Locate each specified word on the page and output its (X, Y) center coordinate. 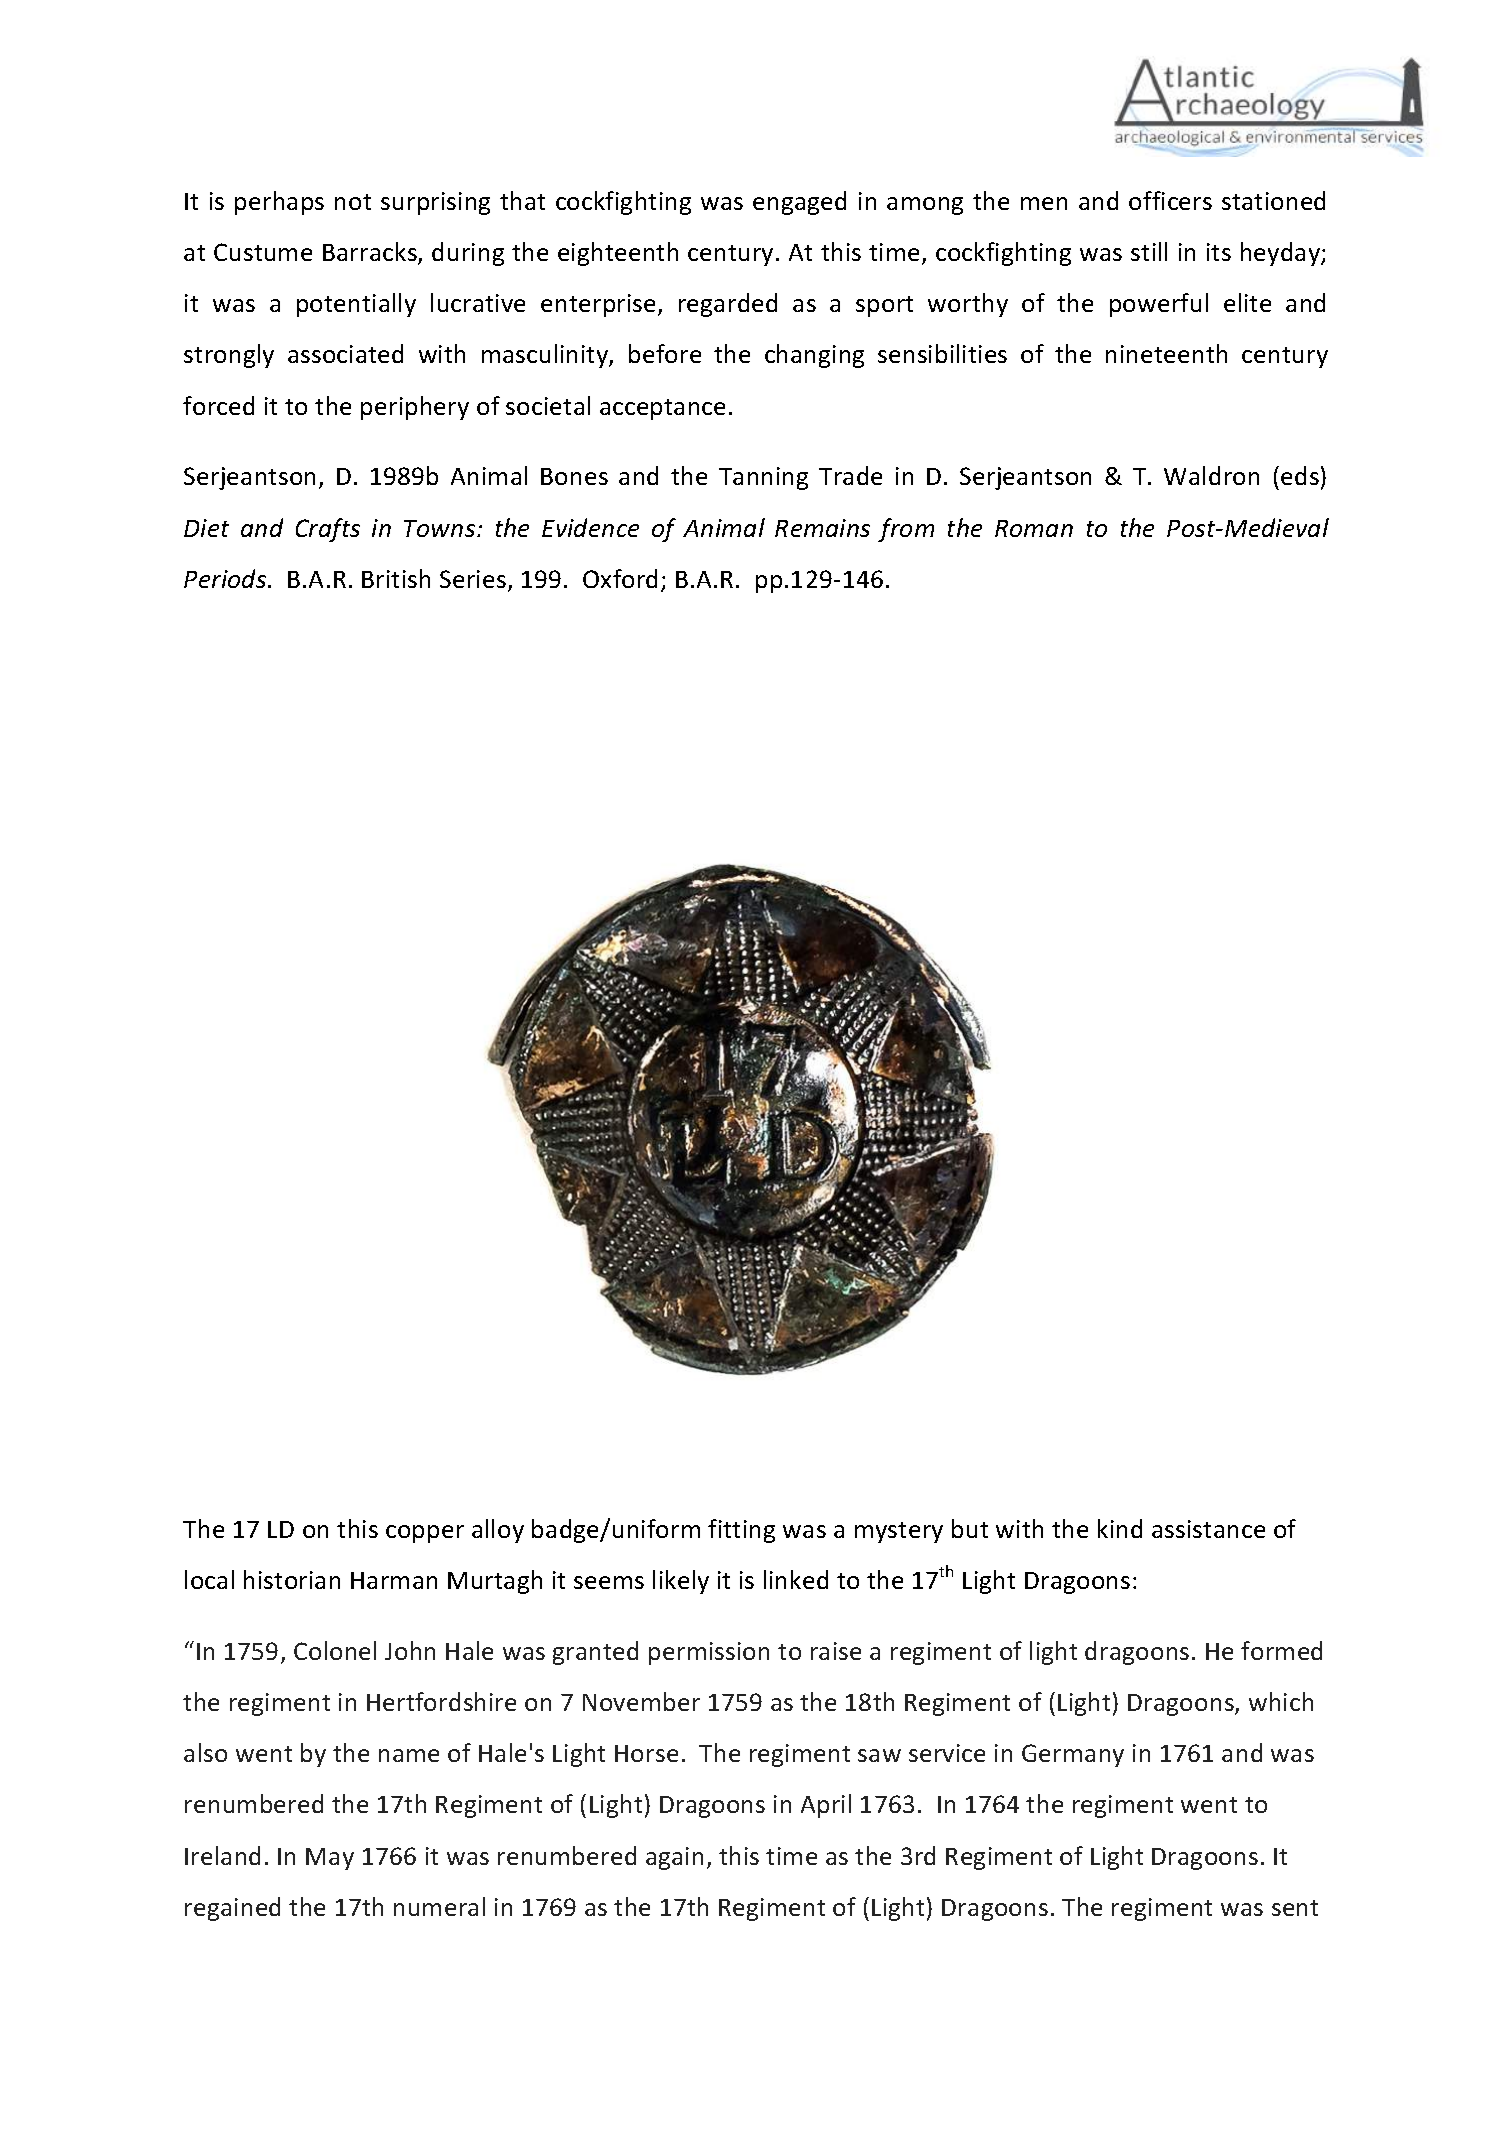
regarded (728, 305)
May (330, 1859)
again (674, 1858)
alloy (498, 1531)
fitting (741, 1531)
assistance (1208, 1529)
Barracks (371, 253)
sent (1295, 1908)
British (396, 578)
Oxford (620, 578)
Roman (1034, 528)
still (1149, 251)
